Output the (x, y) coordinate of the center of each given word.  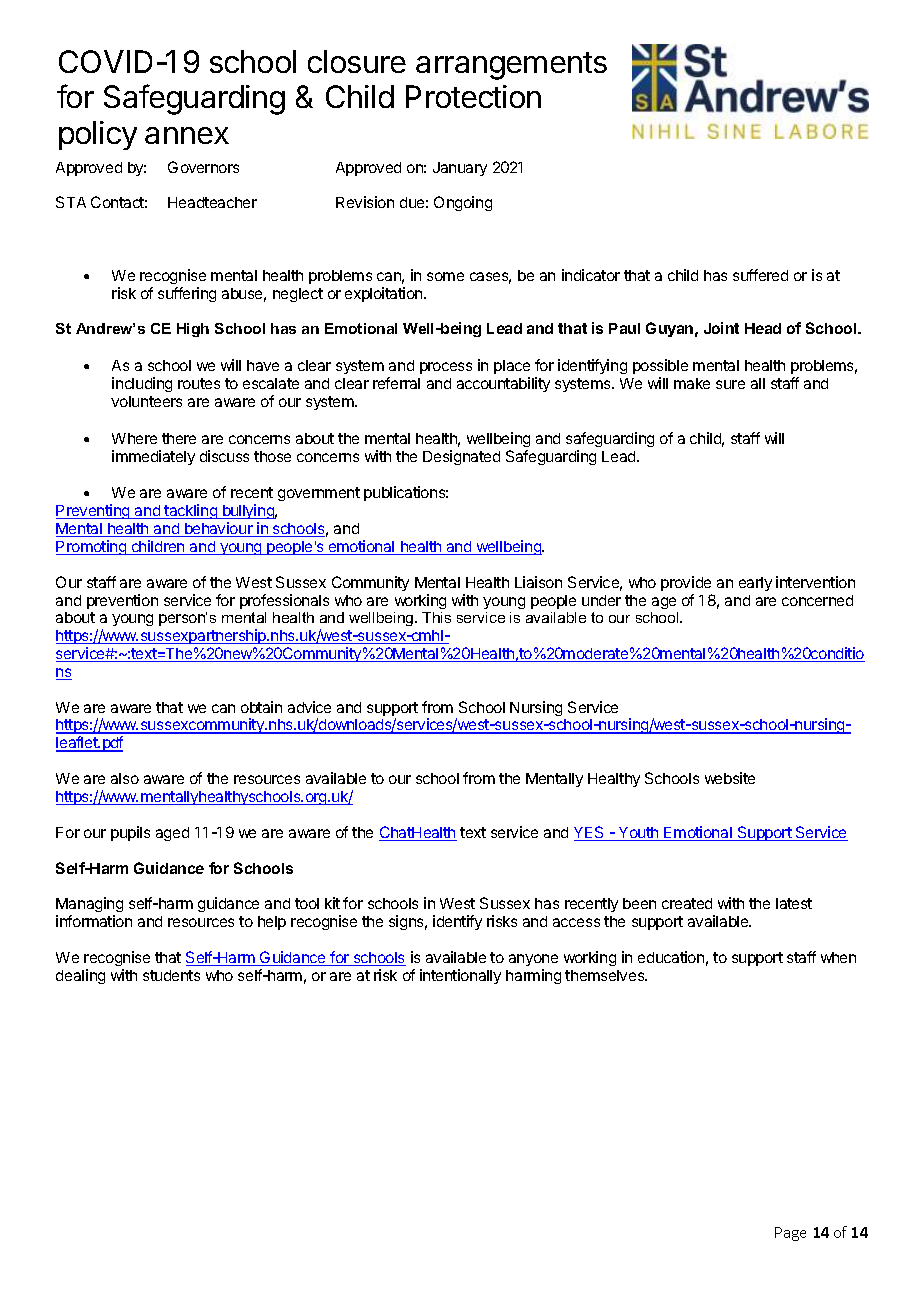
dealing (80, 976)
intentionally (460, 976)
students (171, 975)
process (446, 368)
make (692, 383)
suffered (760, 275)
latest (794, 903)
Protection (473, 96)
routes (199, 383)
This (436, 617)
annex (187, 135)
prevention (122, 601)
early (755, 584)
